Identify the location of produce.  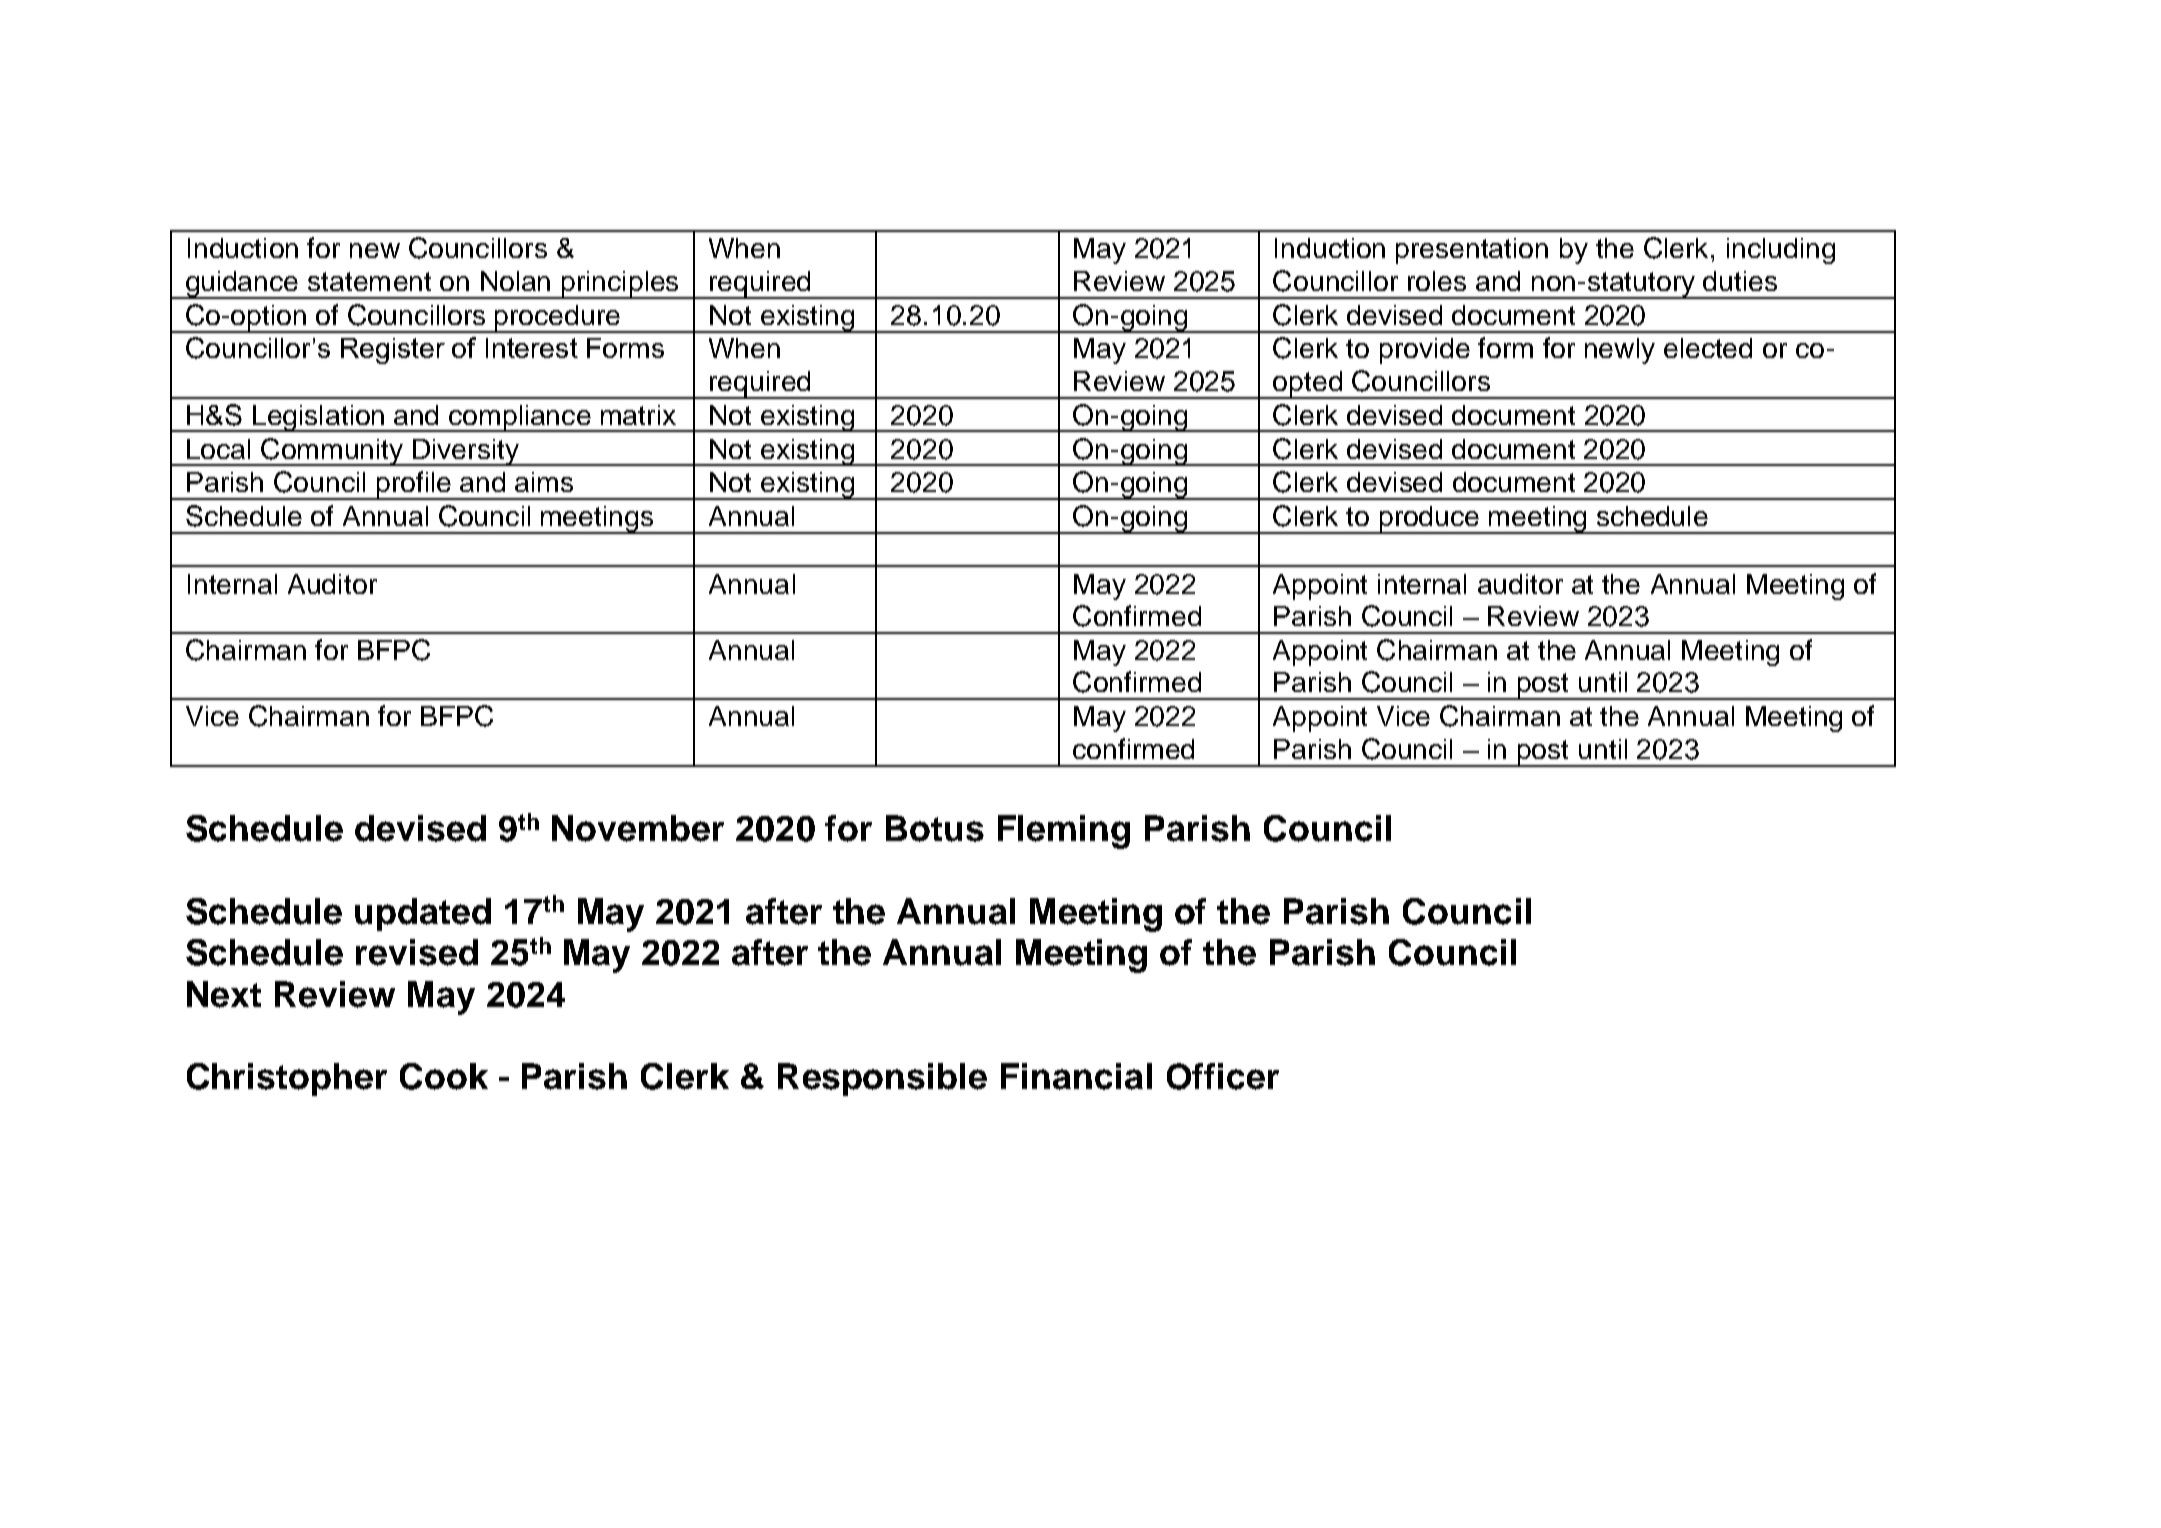
(1429, 520).
